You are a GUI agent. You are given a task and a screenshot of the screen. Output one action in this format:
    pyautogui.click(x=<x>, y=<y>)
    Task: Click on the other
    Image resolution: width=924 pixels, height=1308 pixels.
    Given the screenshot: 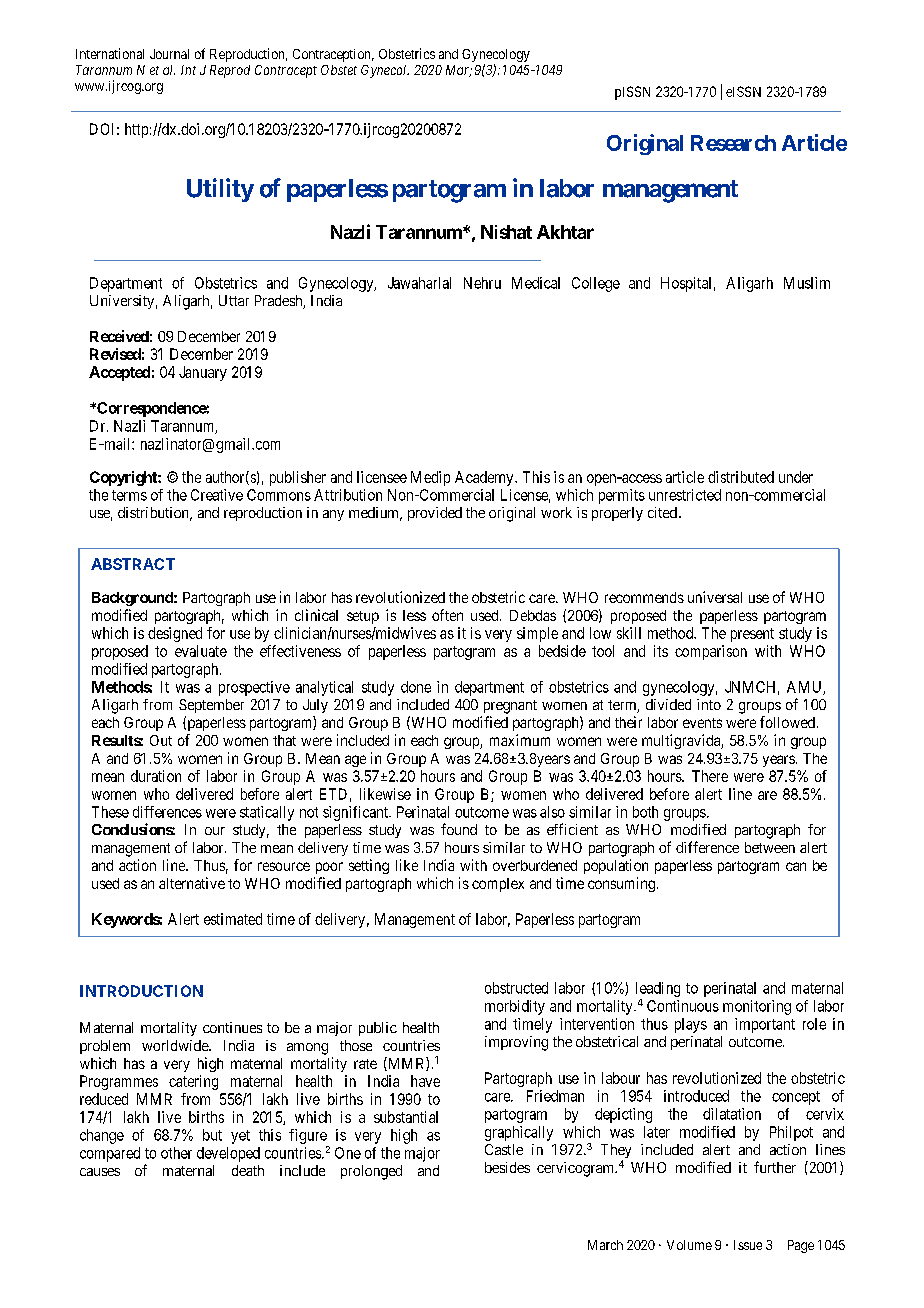 What is the action you would take?
    pyautogui.click(x=176, y=1153)
